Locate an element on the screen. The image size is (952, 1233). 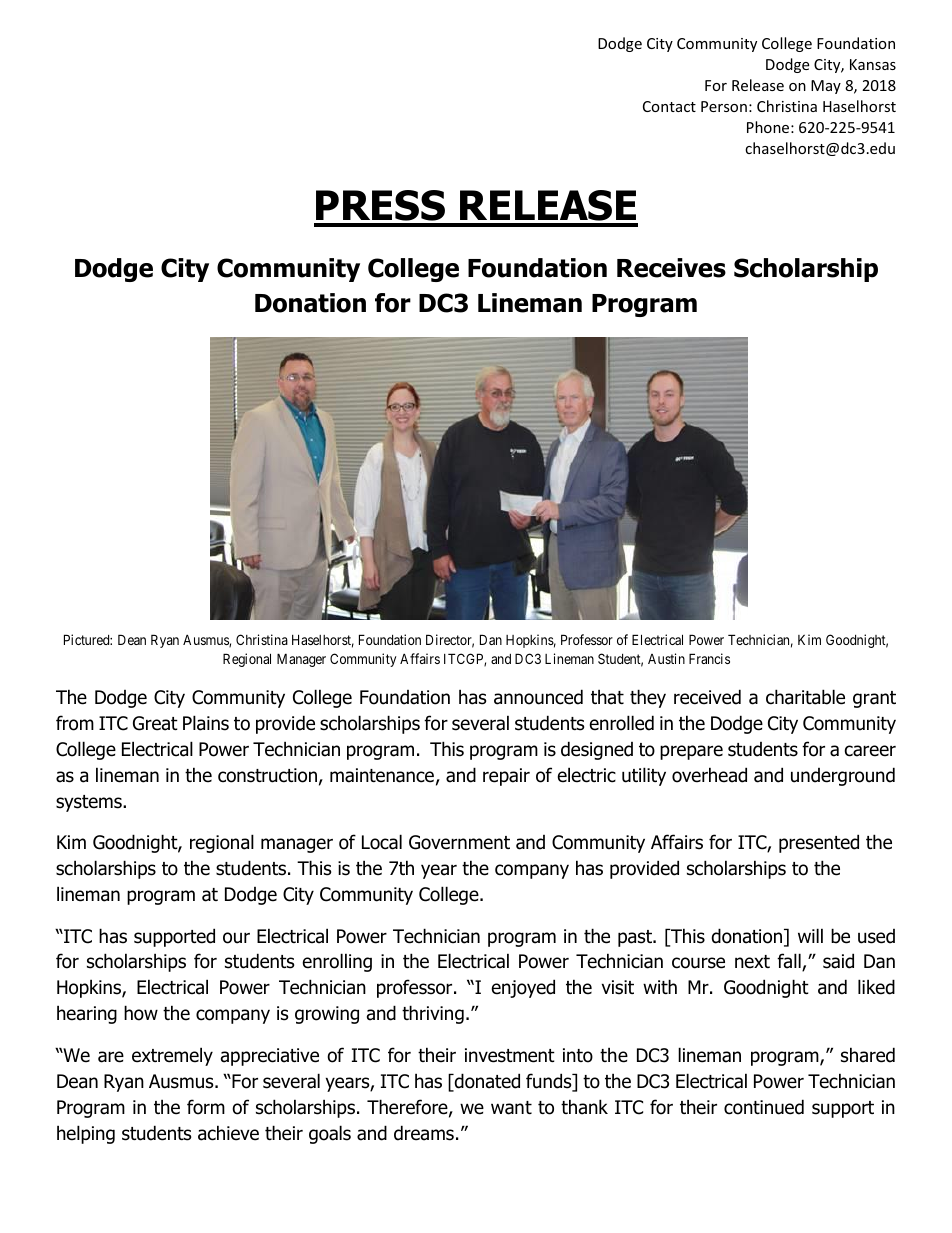
Francis is located at coordinates (709, 658).
